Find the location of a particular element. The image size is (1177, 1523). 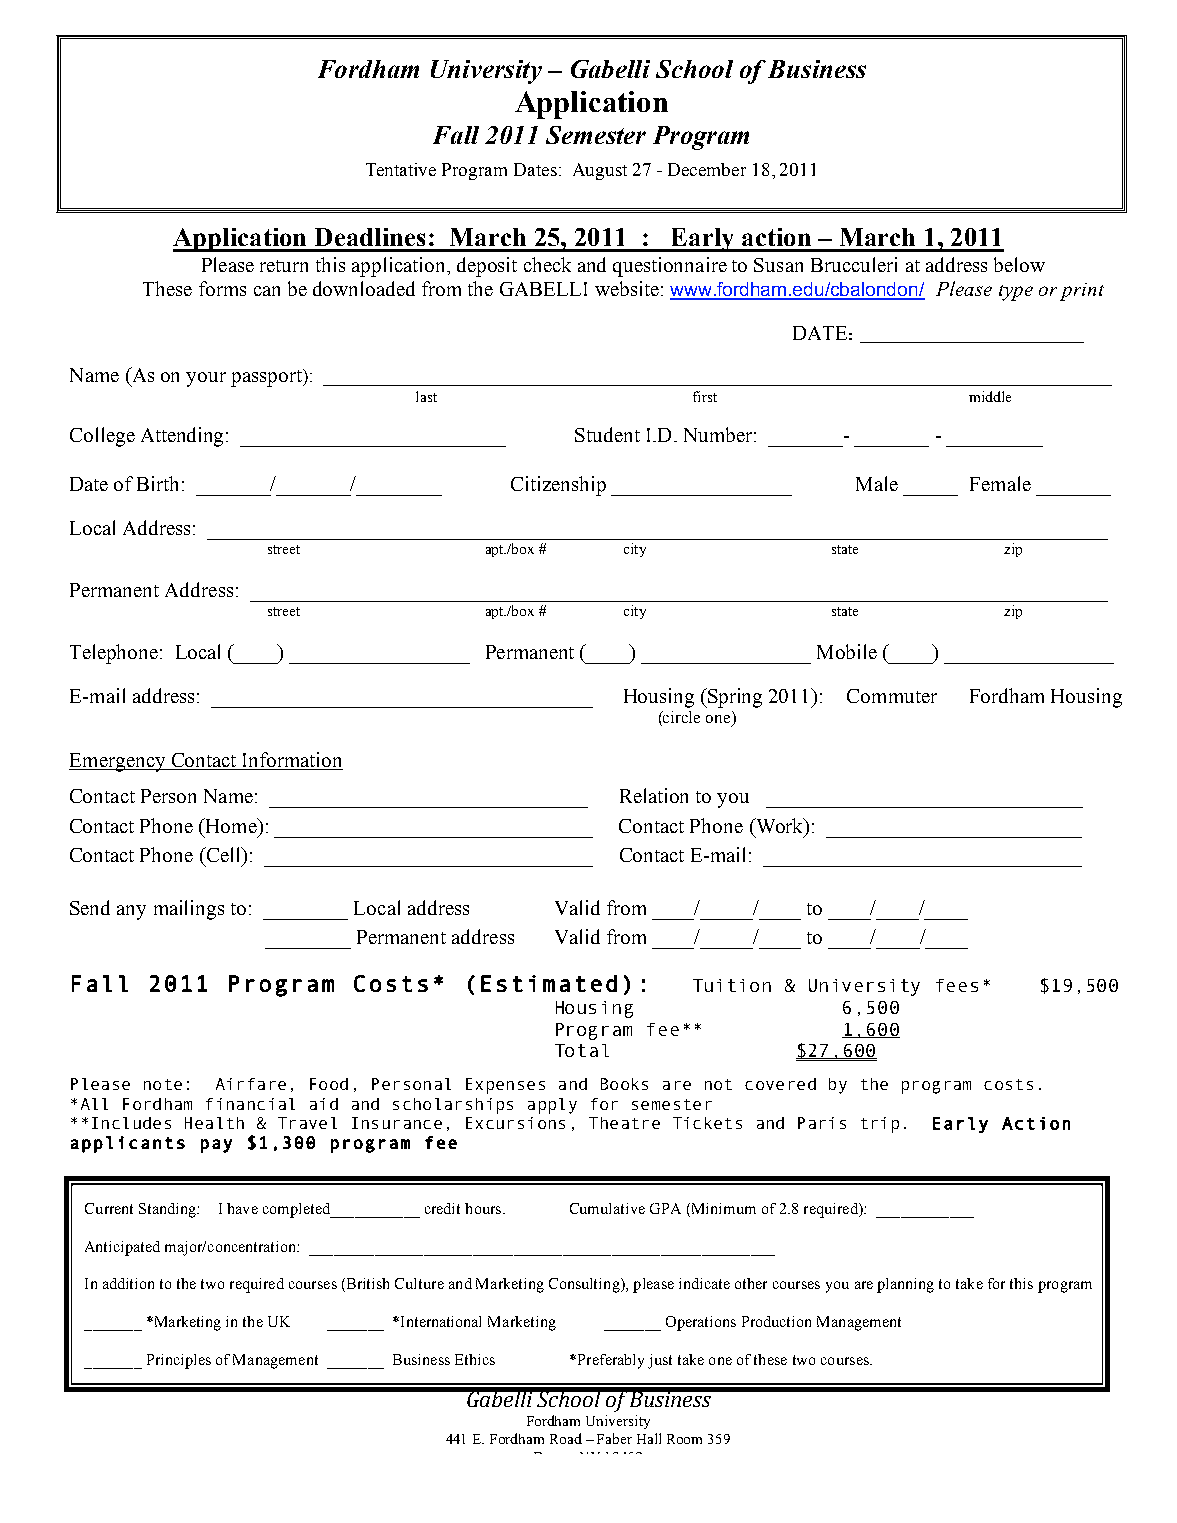

apply is located at coordinates (552, 1106).
